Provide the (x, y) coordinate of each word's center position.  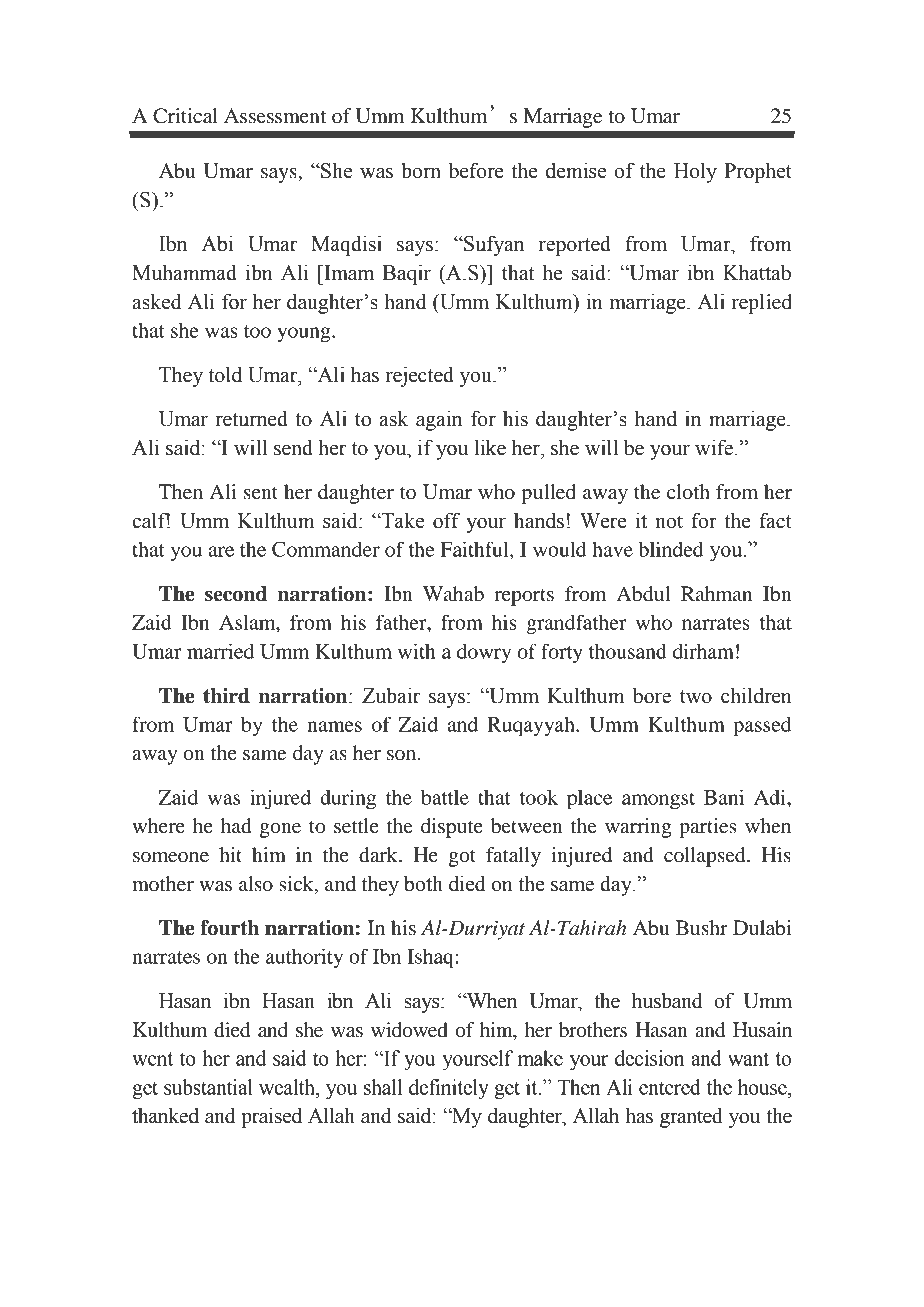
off (447, 520)
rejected (420, 376)
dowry (484, 653)
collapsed (706, 857)
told (225, 374)
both (423, 883)
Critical (185, 116)
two (696, 697)
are (221, 551)
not (669, 522)
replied (762, 303)
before (475, 170)
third (226, 696)
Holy (695, 172)
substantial (208, 1087)
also (256, 884)
